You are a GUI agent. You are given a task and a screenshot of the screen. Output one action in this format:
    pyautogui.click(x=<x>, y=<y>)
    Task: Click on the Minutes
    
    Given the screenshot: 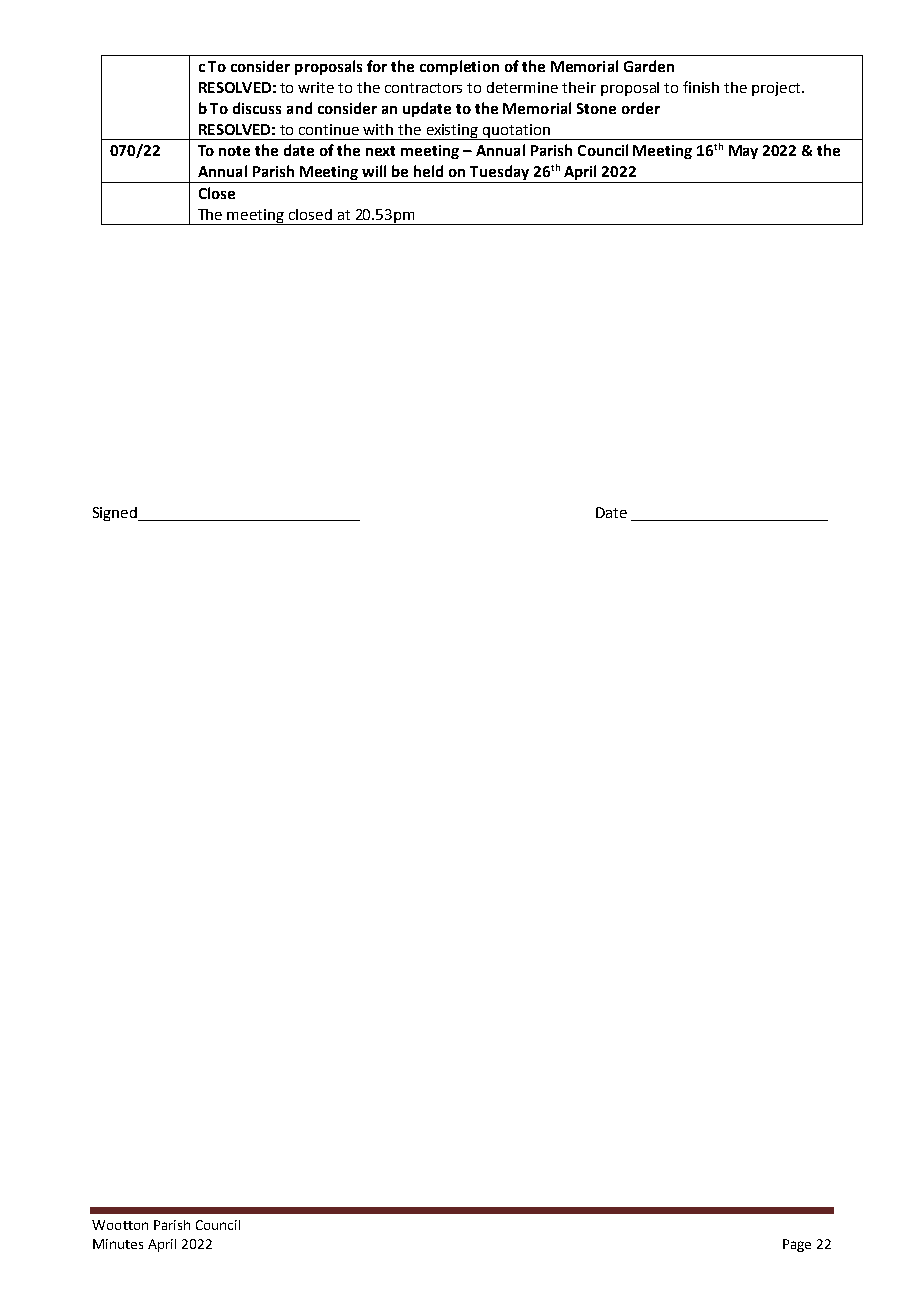 What is the action you would take?
    pyautogui.click(x=118, y=1244)
